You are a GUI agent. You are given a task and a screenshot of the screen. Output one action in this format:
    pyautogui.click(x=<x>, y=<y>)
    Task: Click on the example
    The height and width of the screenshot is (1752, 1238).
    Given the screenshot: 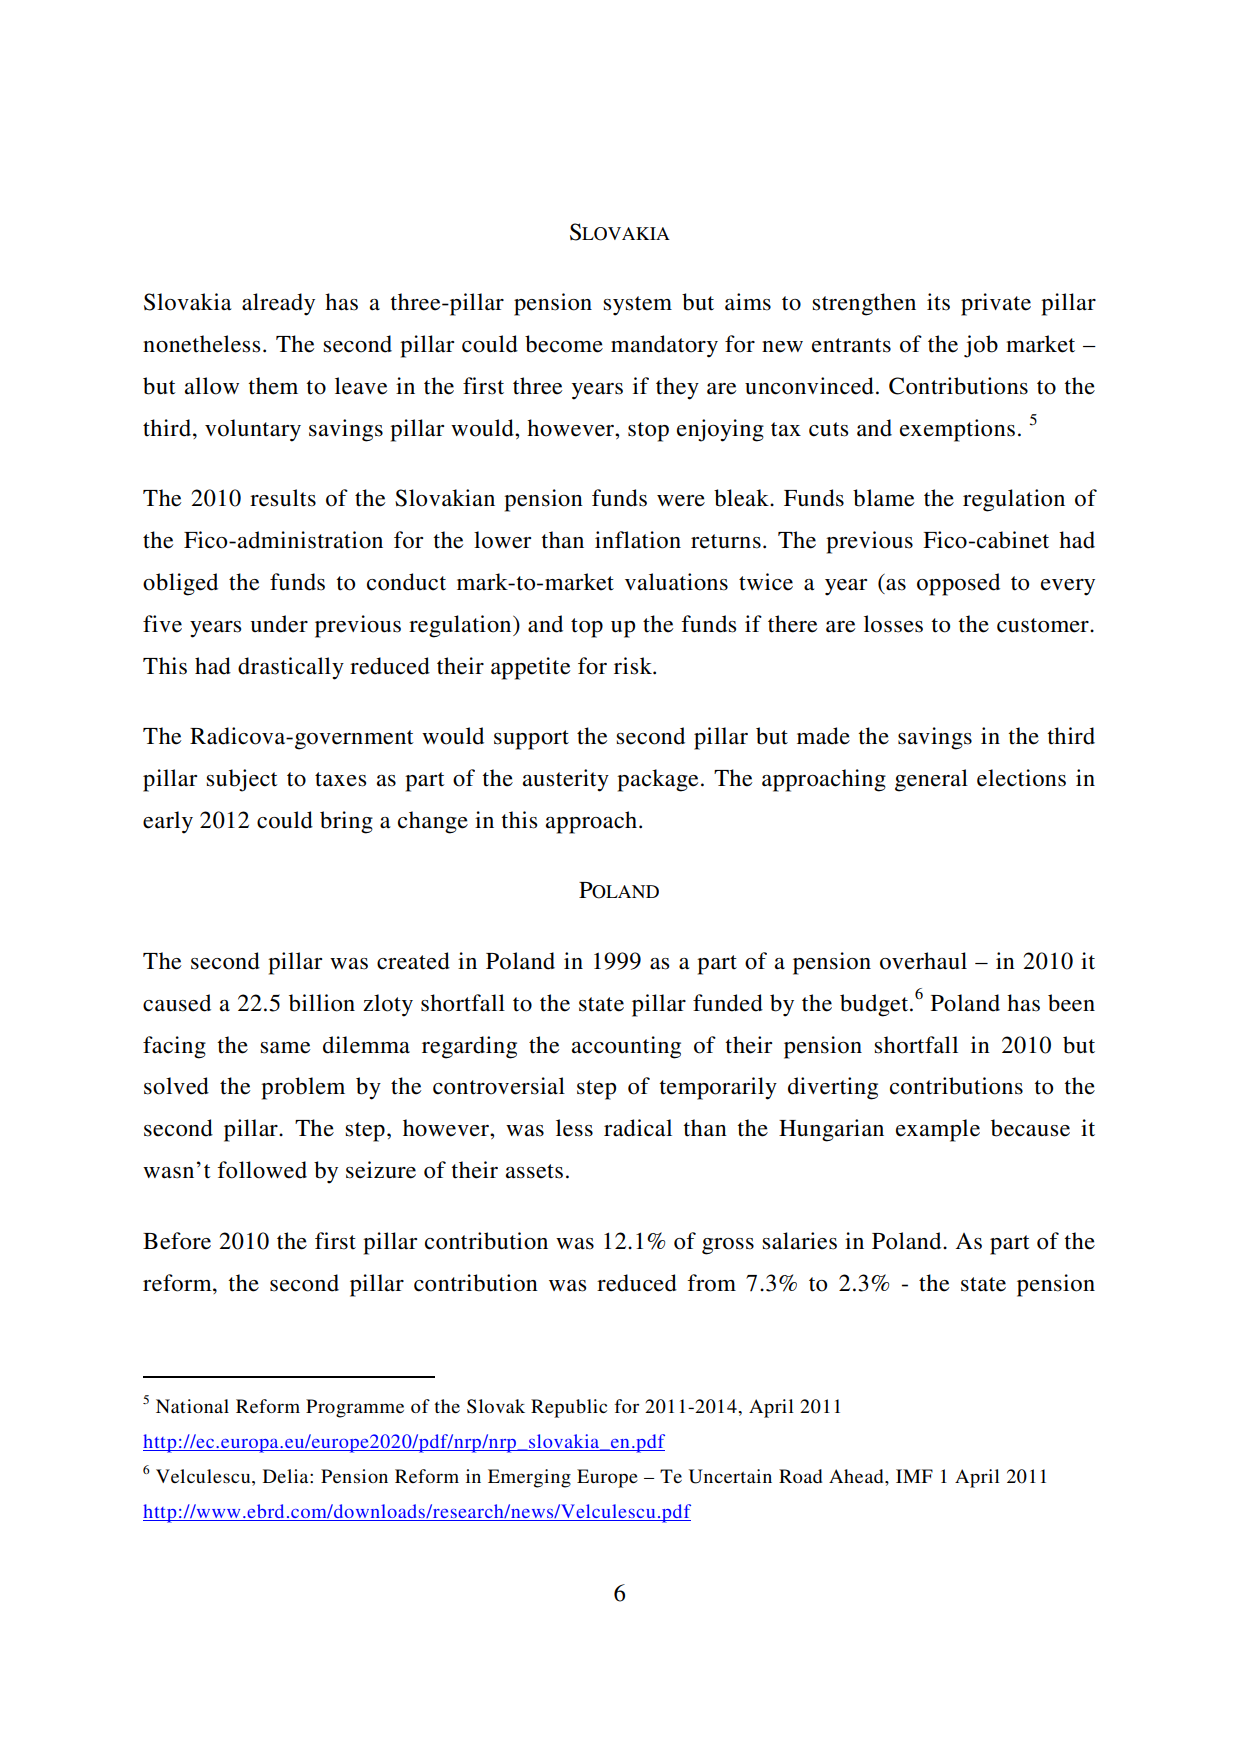 What is the action you would take?
    pyautogui.click(x=938, y=1130)
